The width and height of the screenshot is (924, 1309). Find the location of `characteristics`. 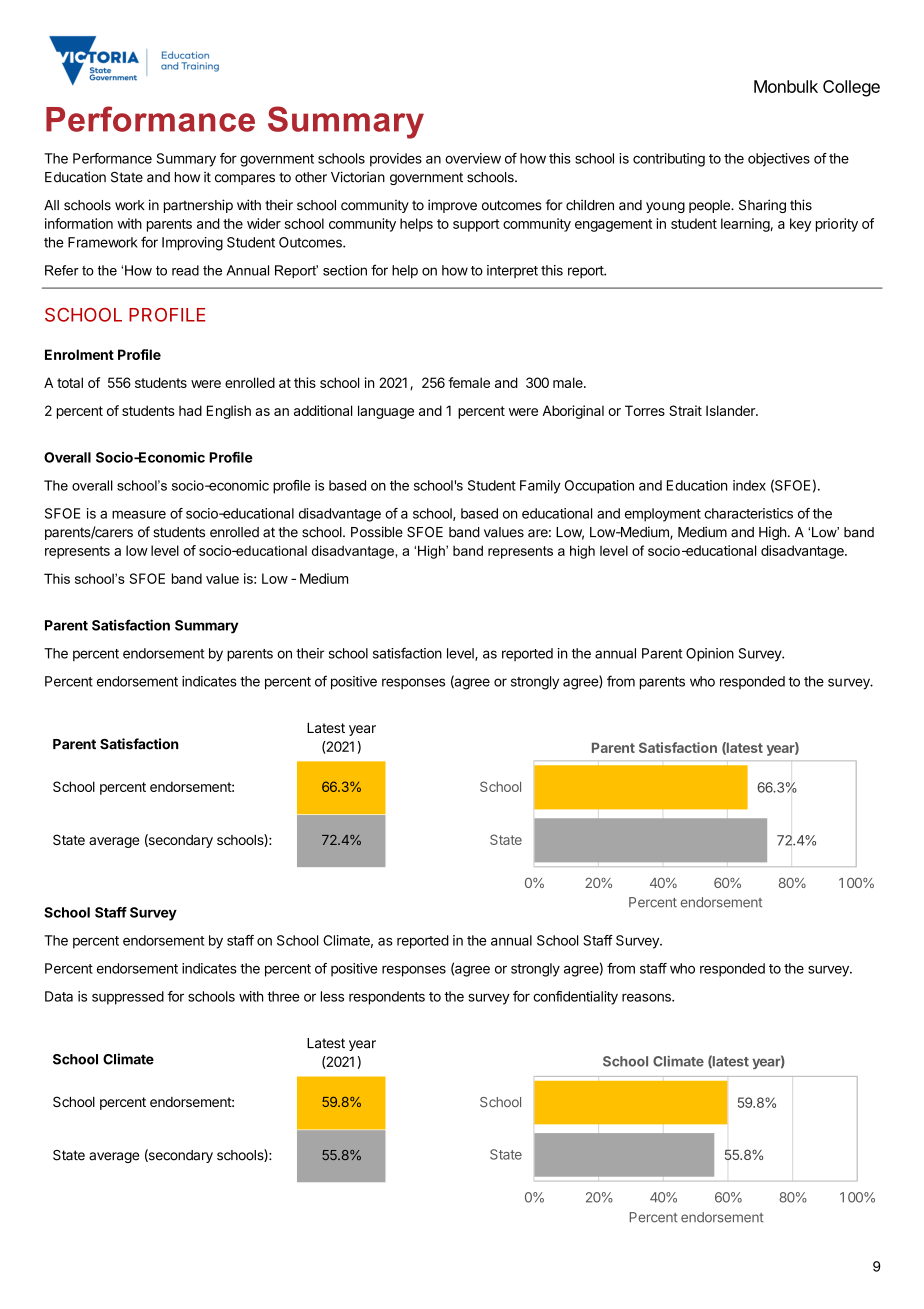

characteristics is located at coordinates (748, 513).
